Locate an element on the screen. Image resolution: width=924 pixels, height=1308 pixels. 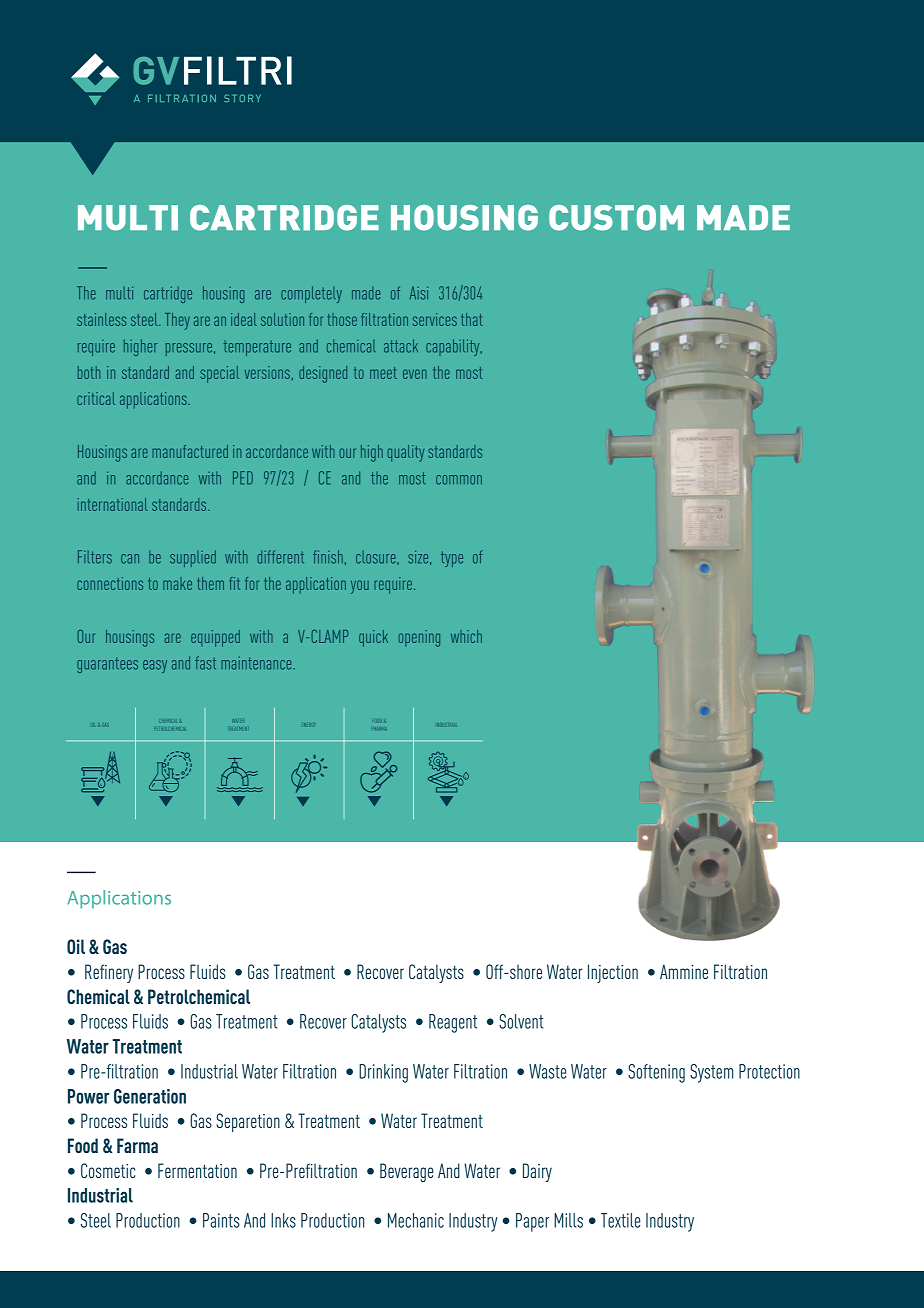
supplied is located at coordinates (193, 558).
